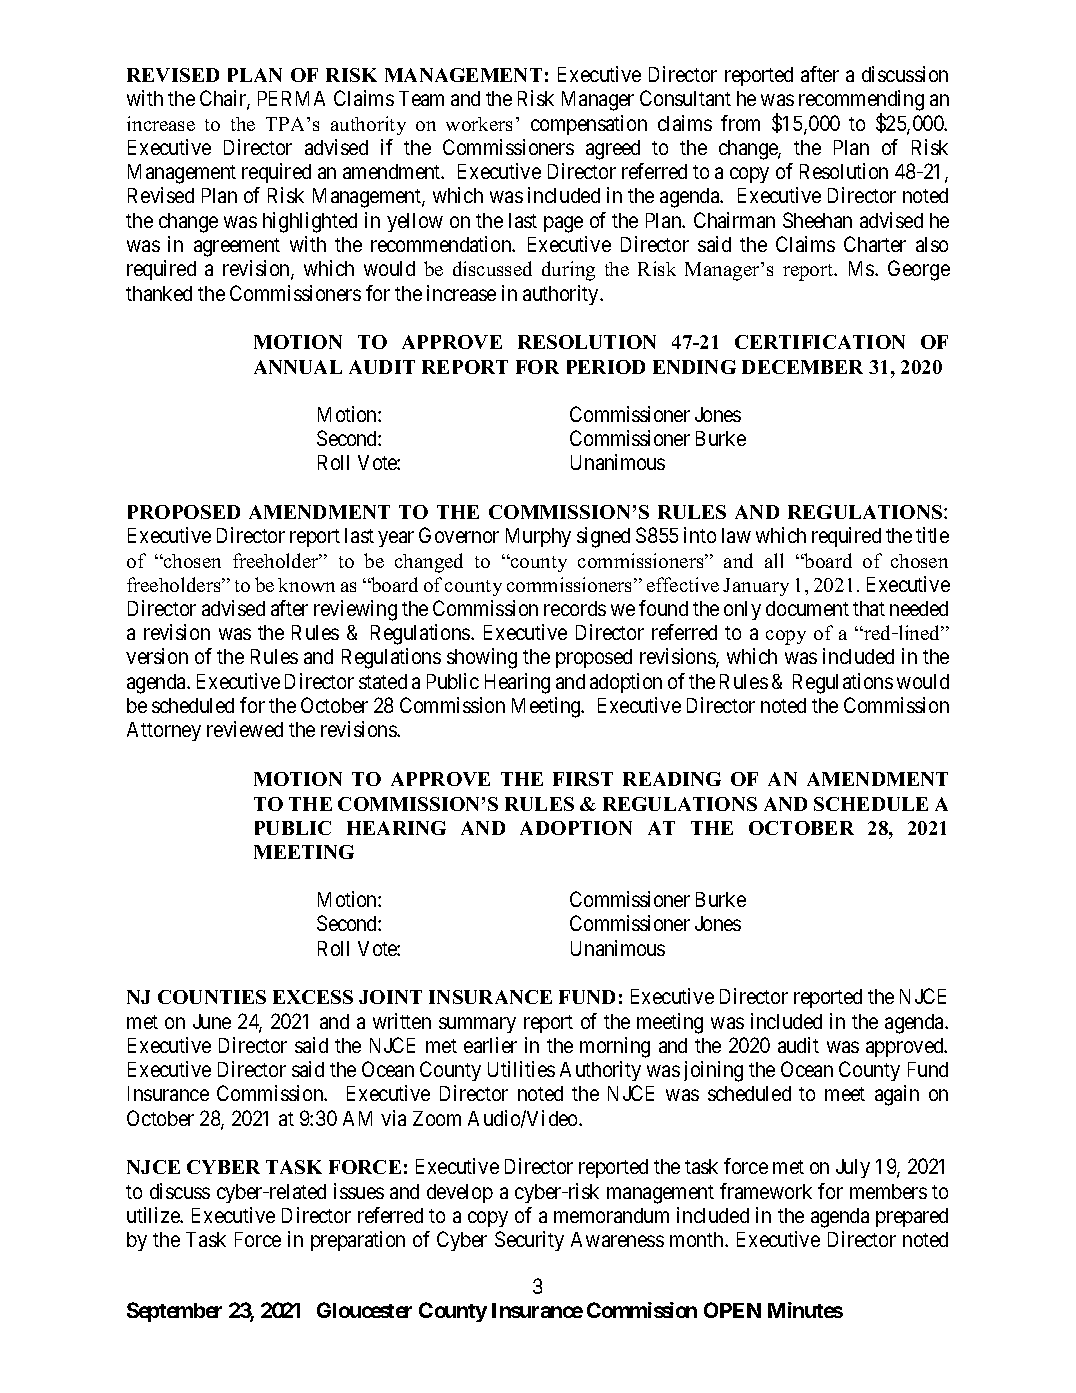  Describe the element at coordinates (869, 608) in the screenshot. I see `that` at that location.
